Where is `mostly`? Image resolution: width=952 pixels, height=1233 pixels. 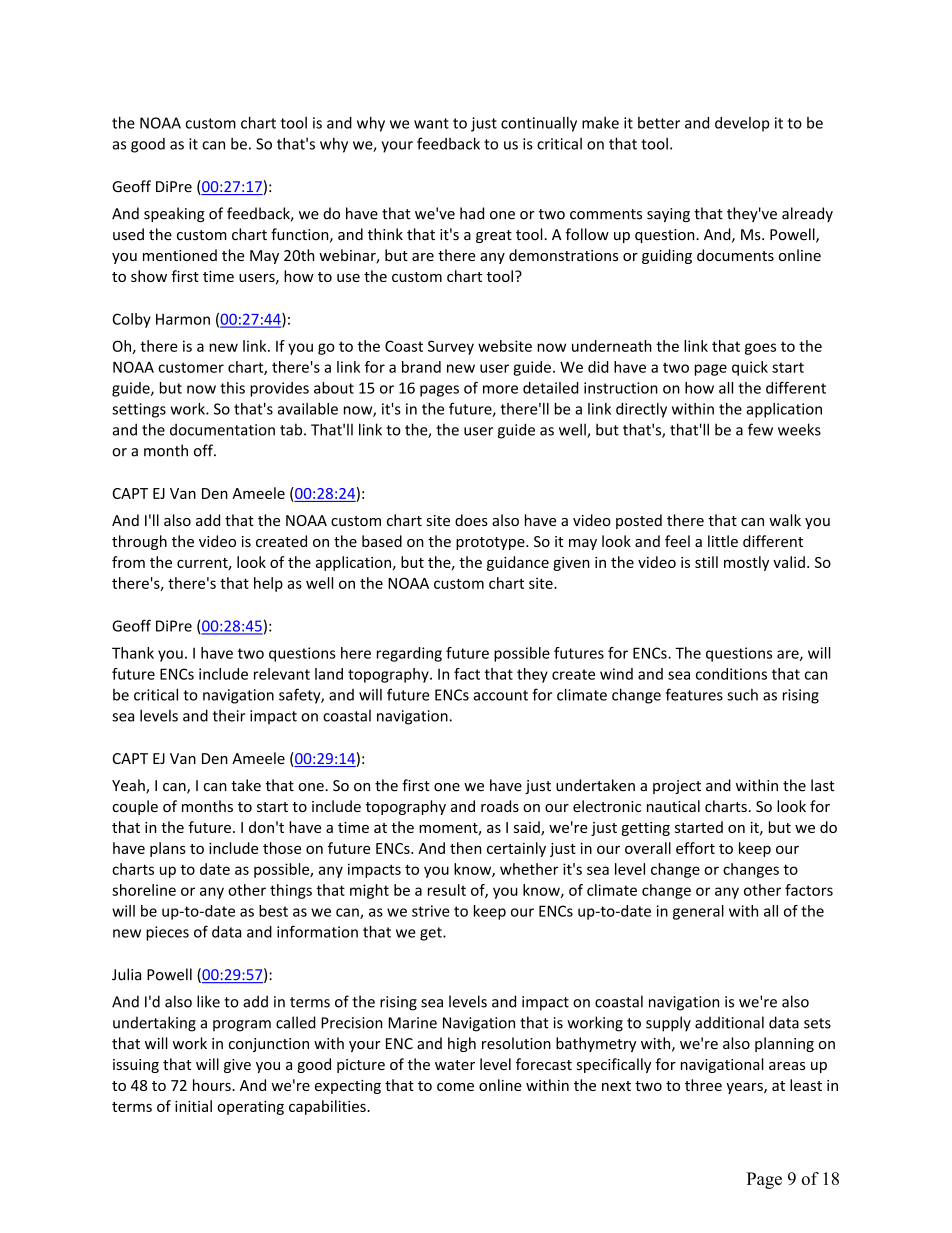 mostly is located at coordinates (746, 563).
